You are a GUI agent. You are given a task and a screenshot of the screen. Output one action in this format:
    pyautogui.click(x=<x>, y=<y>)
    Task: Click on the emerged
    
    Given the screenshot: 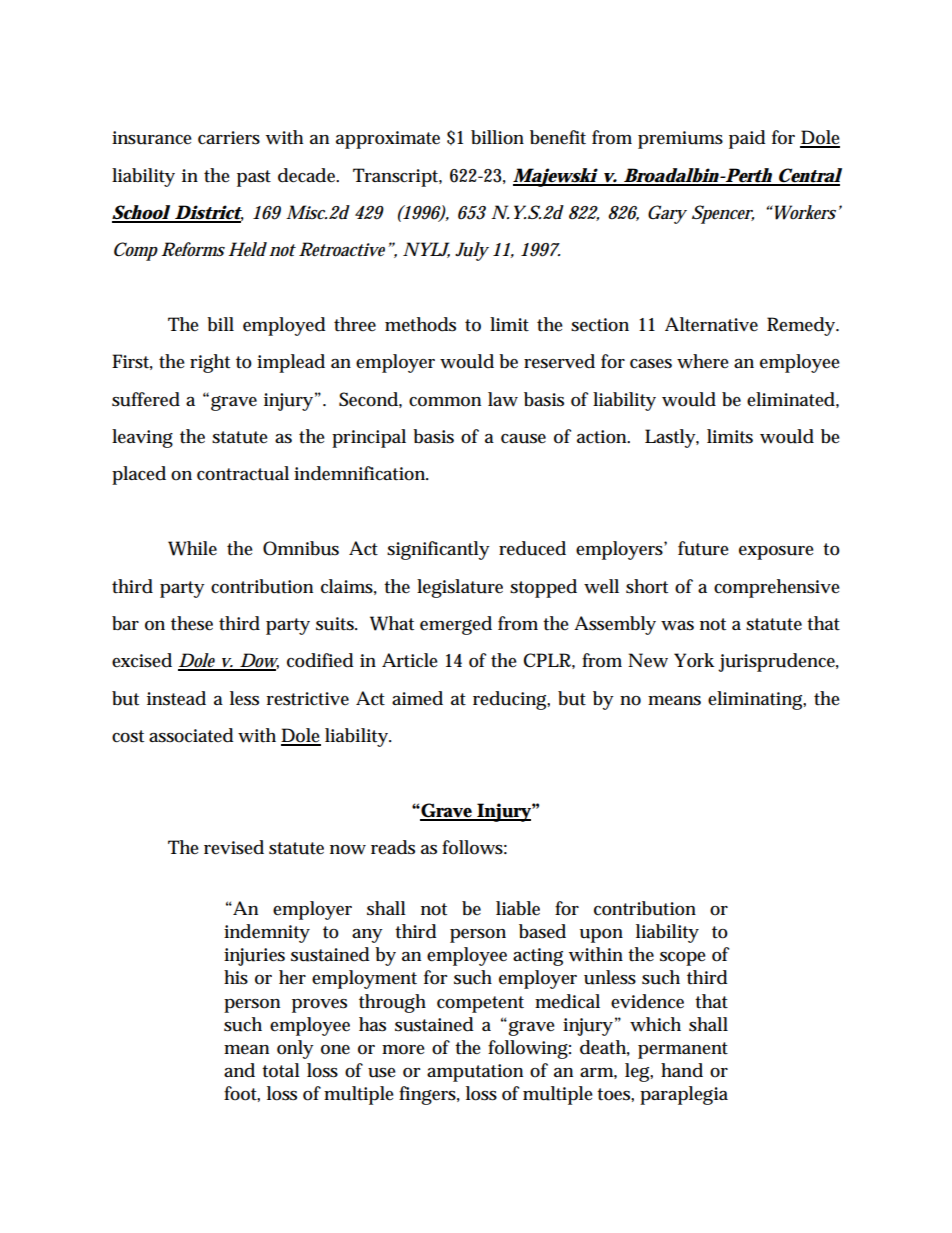 What is the action you would take?
    pyautogui.click(x=456, y=625)
